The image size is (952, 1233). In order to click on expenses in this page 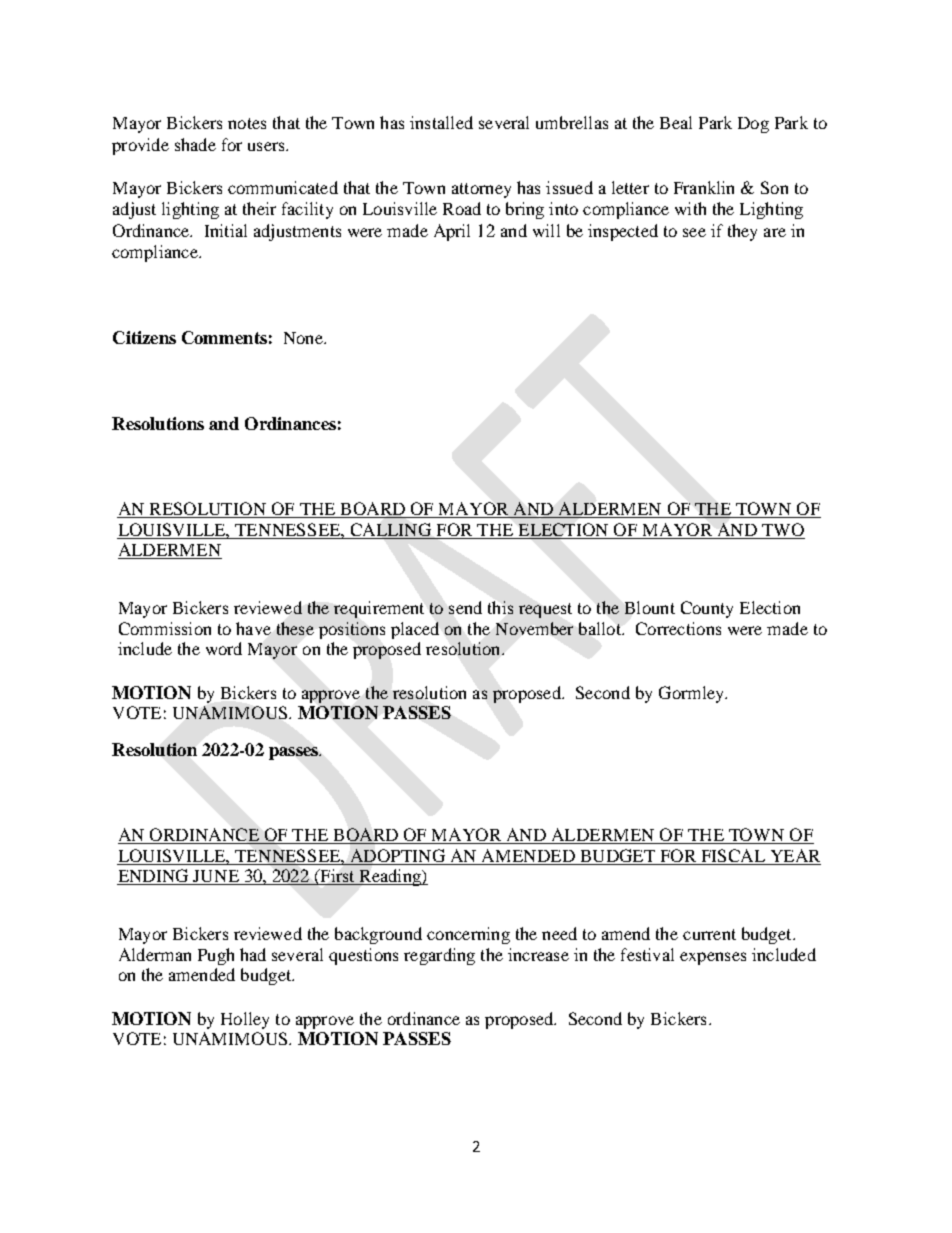, I will do `click(713, 958)`.
